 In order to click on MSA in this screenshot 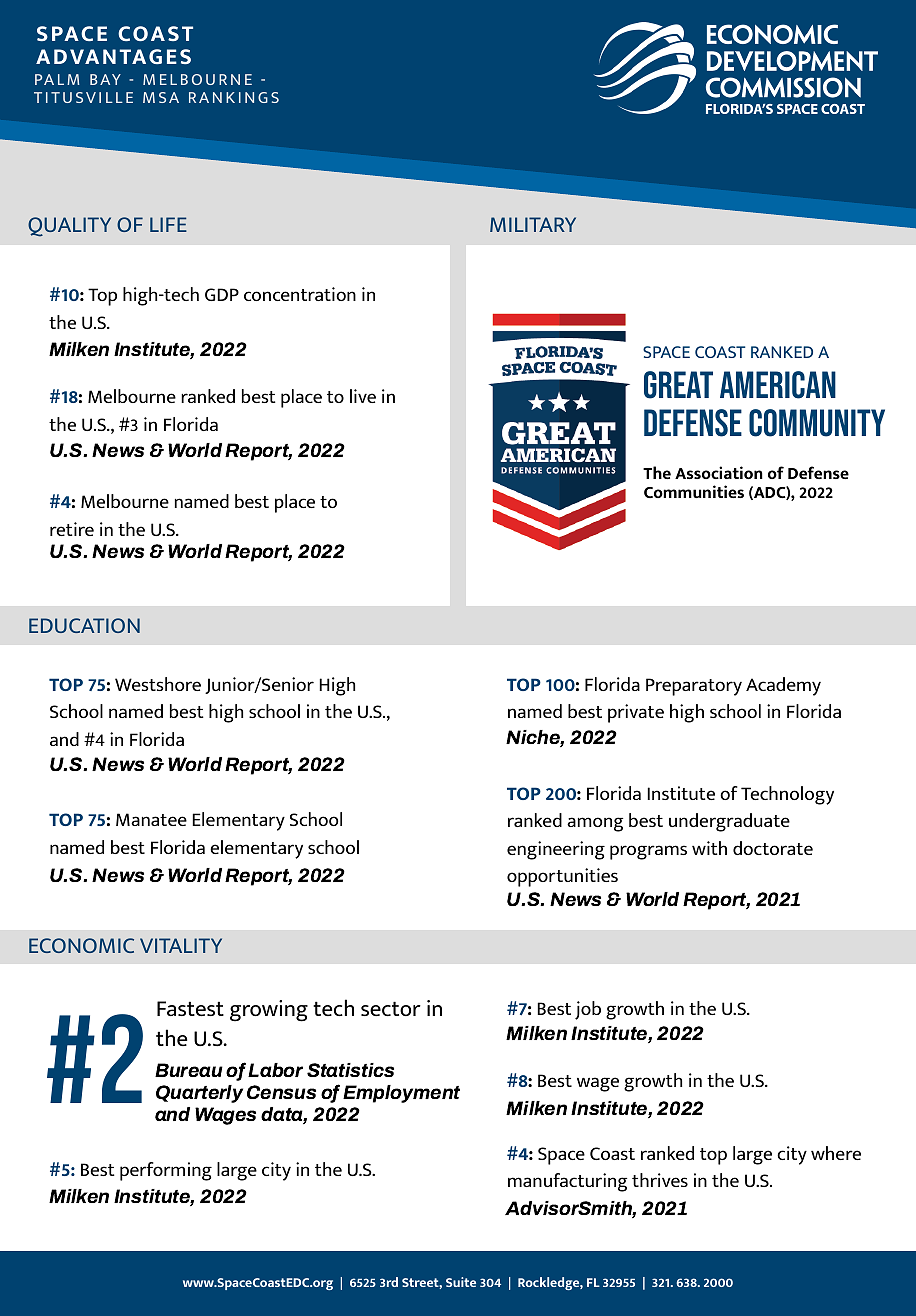, I will do `click(161, 97)`.
